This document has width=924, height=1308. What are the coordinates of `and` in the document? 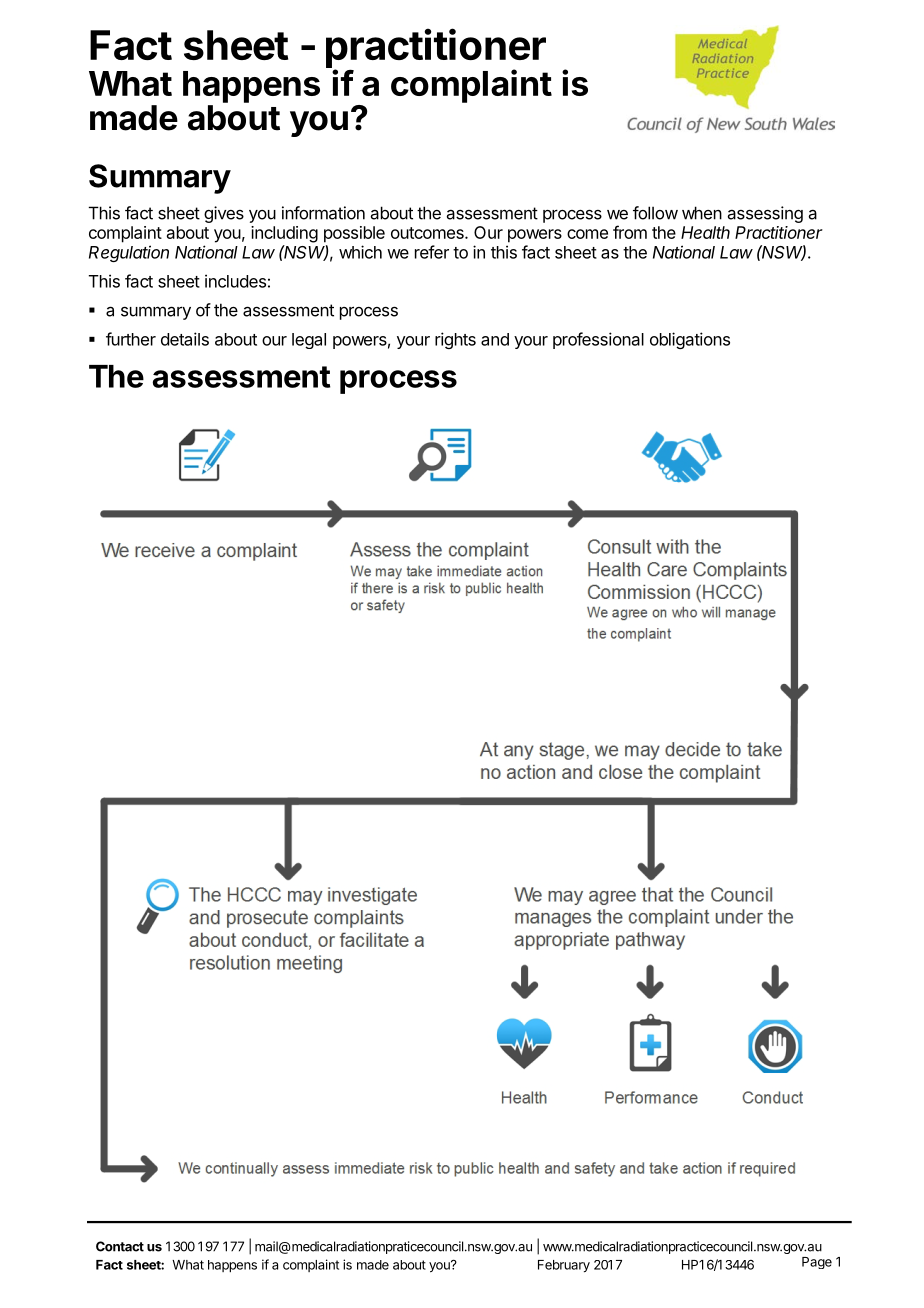 It's located at (495, 339).
